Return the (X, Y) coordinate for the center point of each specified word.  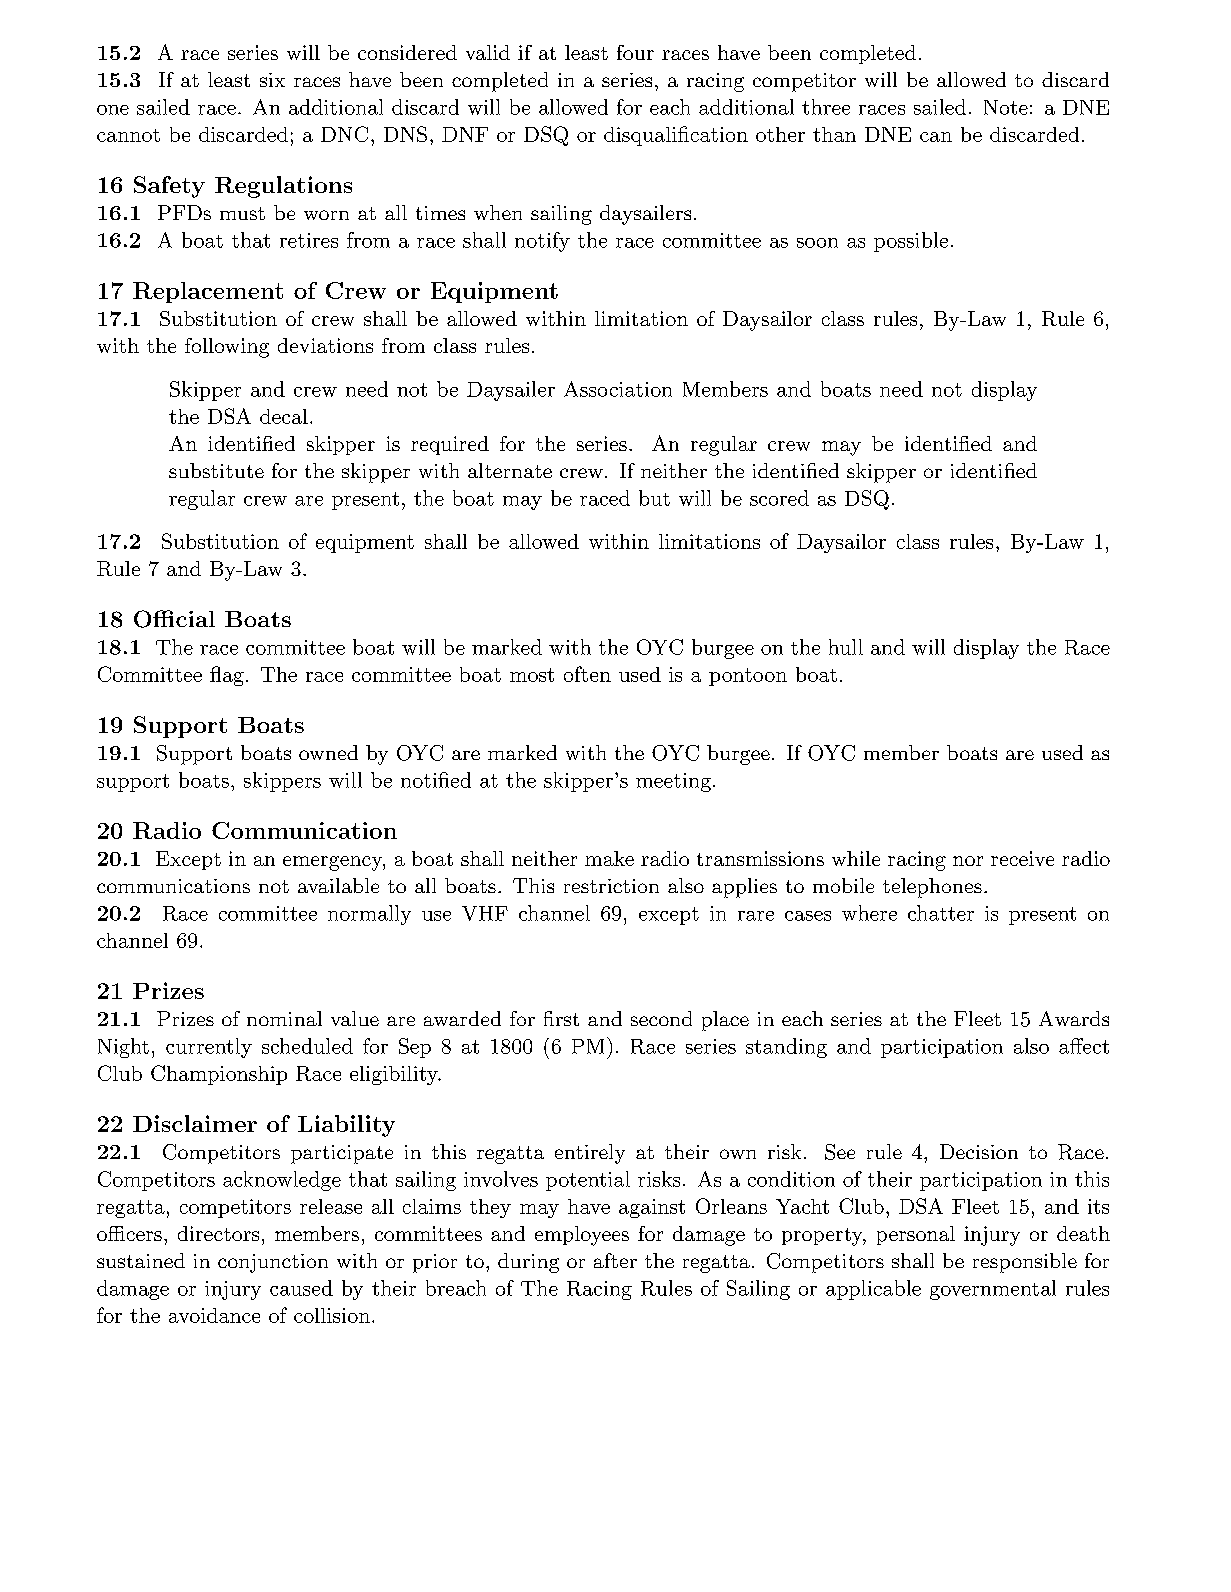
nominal (284, 1018)
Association (618, 389)
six (272, 80)
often (587, 674)
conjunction (273, 1263)
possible (911, 242)
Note (1006, 107)
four (635, 52)
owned (328, 752)
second (661, 1018)
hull (846, 647)
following (227, 348)
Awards (1074, 1018)
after (615, 1260)
